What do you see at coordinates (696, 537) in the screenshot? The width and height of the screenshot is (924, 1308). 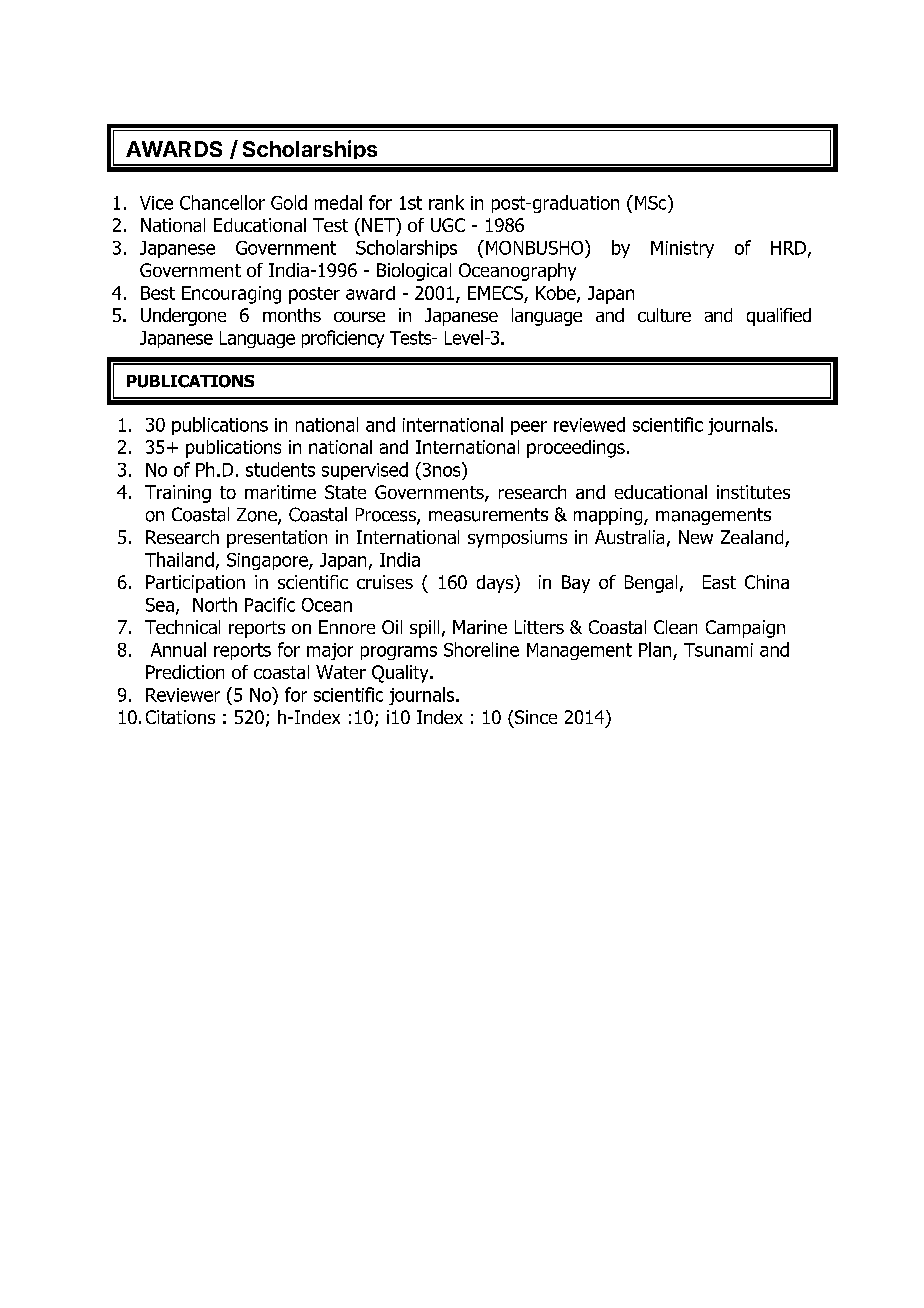 I see `New` at bounding box center [696, 537].
